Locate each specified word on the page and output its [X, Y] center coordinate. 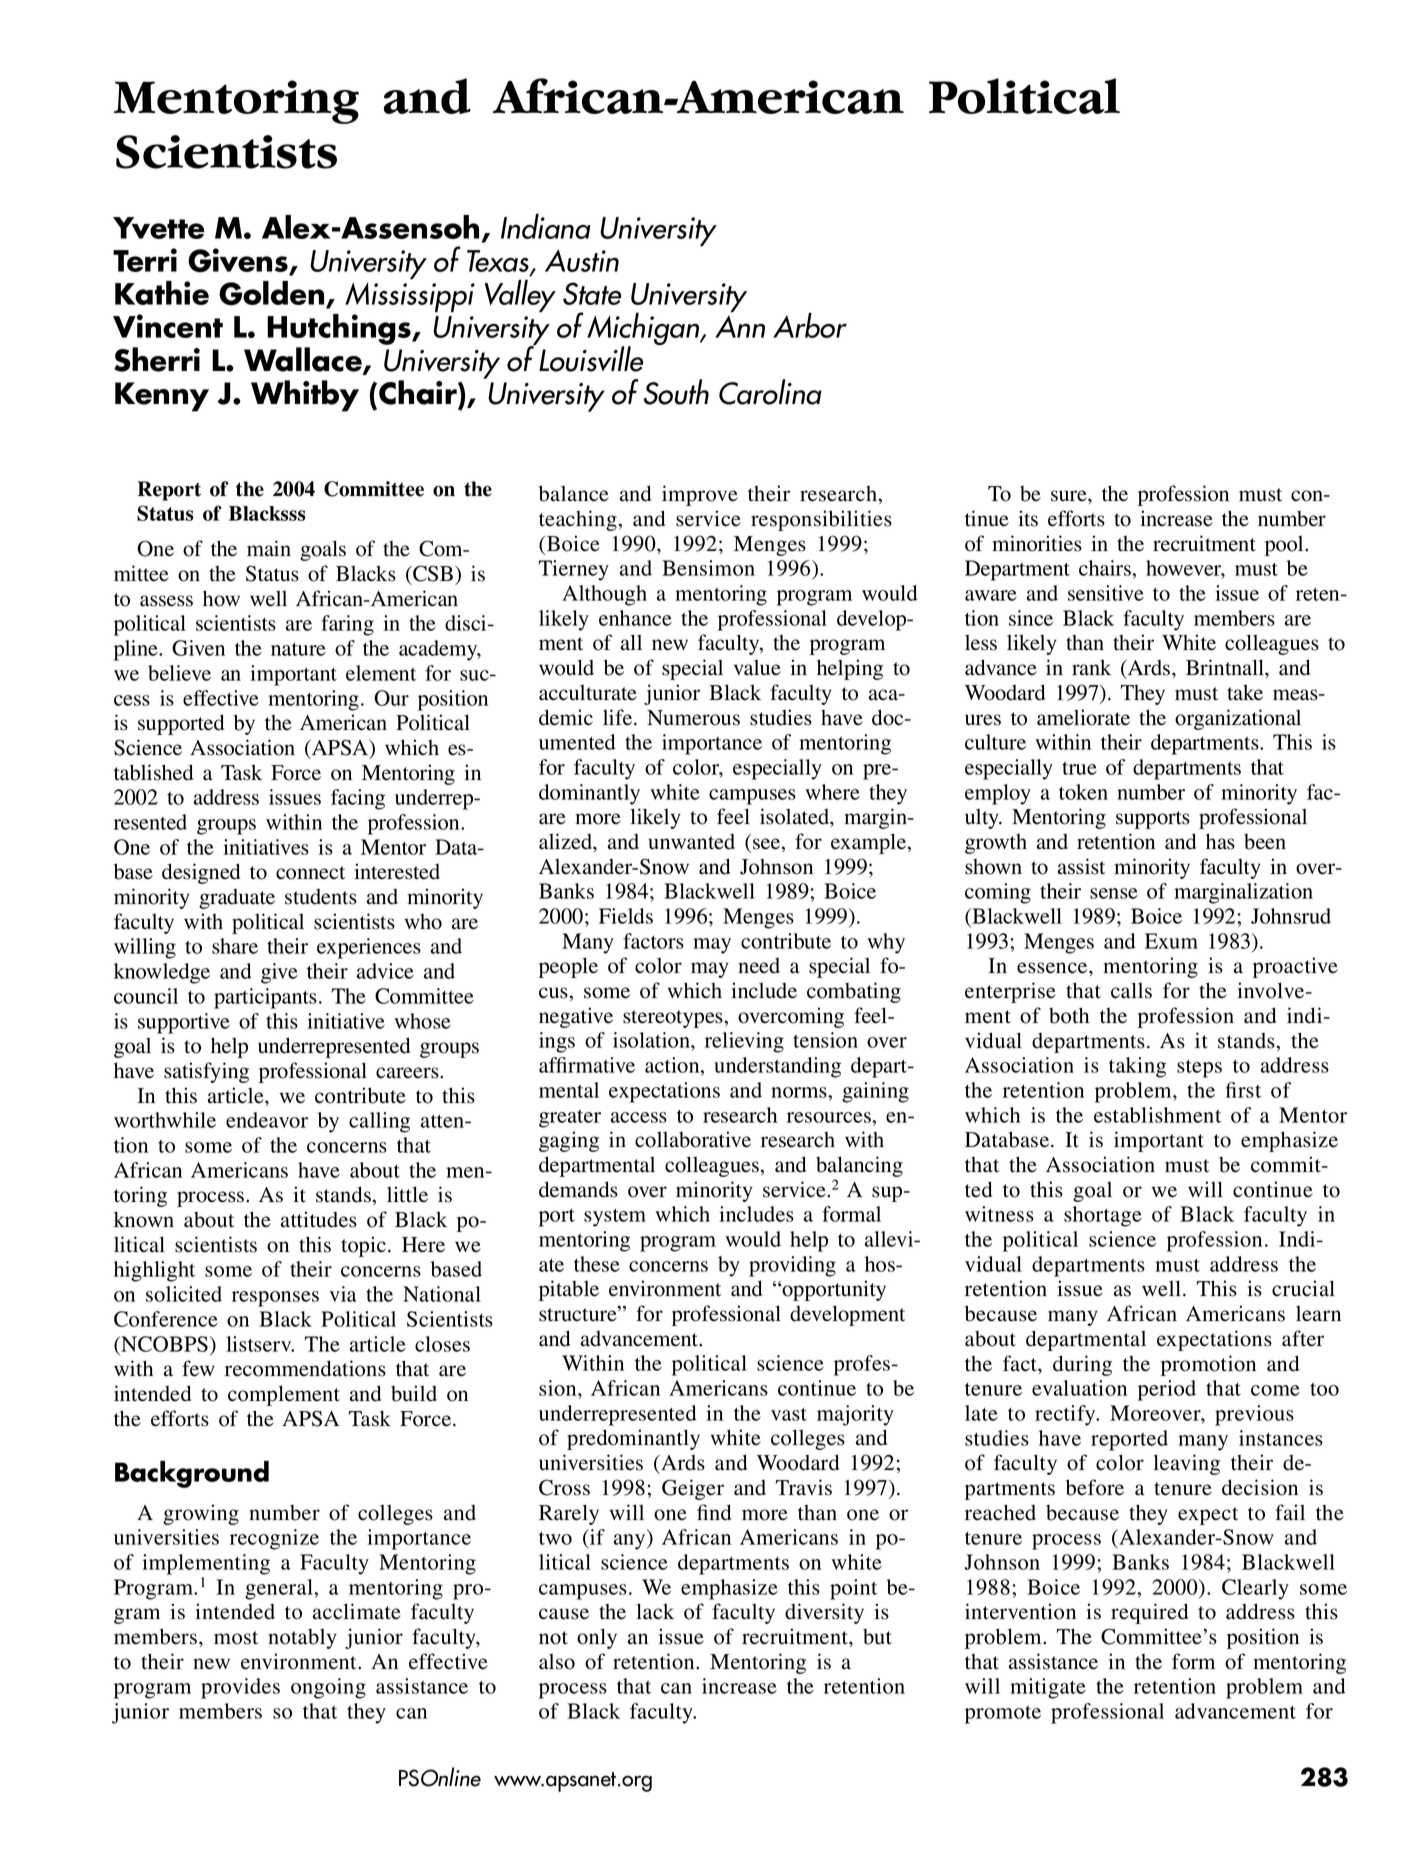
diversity [824, 1613]
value [757, 668]
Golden [273, 294]
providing [792, 1266]
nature [298, 649]
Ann [740, 327]
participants [265, 998]
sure [1070, 496]
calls [1131, 990]
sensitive [1106, 593]
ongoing [328, 1688]
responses [275, 1299]
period [1167, 1390]
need [759, 966]
